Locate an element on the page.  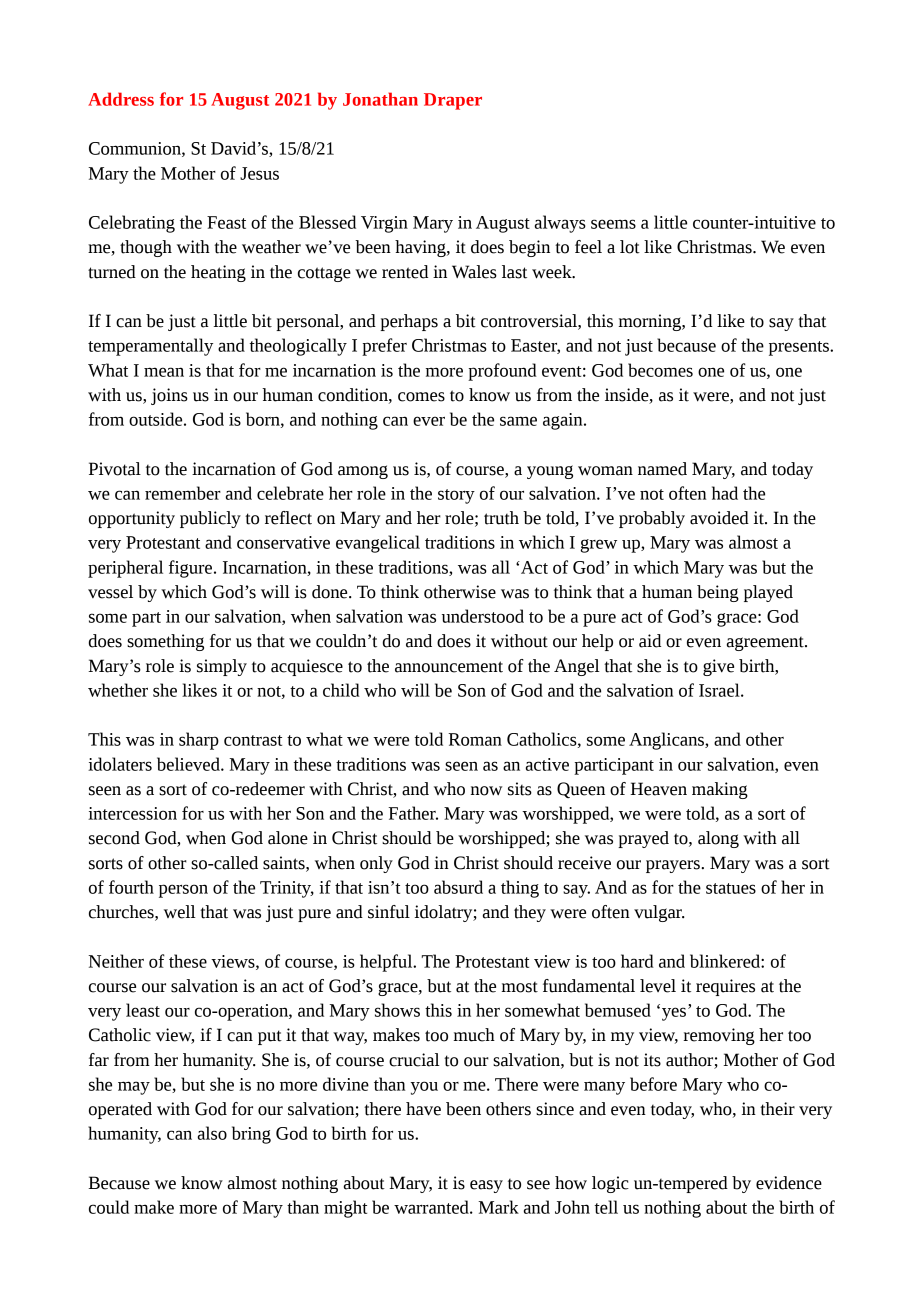
easy is located at coordinates (486, 1186).
